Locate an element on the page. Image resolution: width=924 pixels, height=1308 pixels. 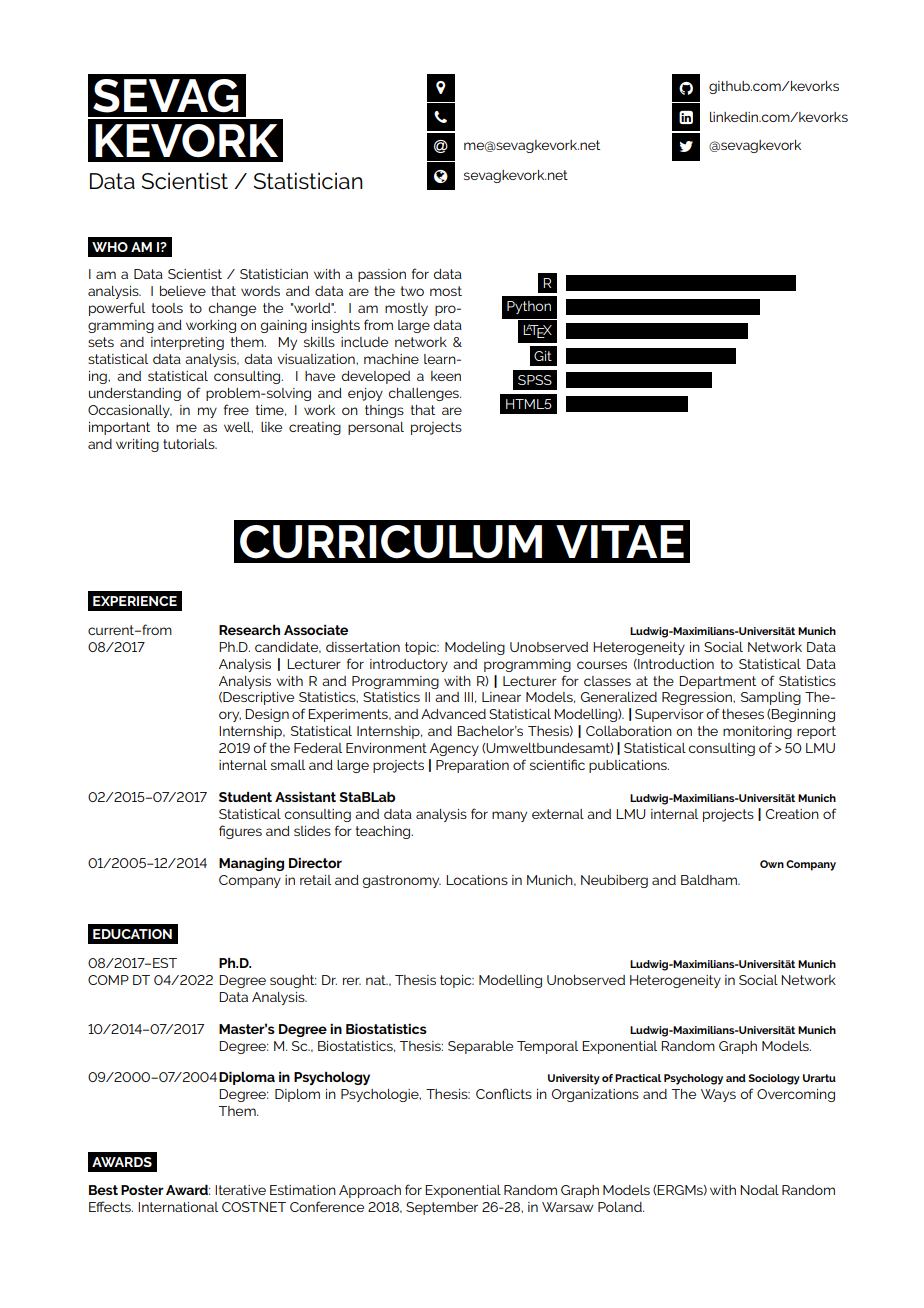
September is located at coordinates (442, 1208).
